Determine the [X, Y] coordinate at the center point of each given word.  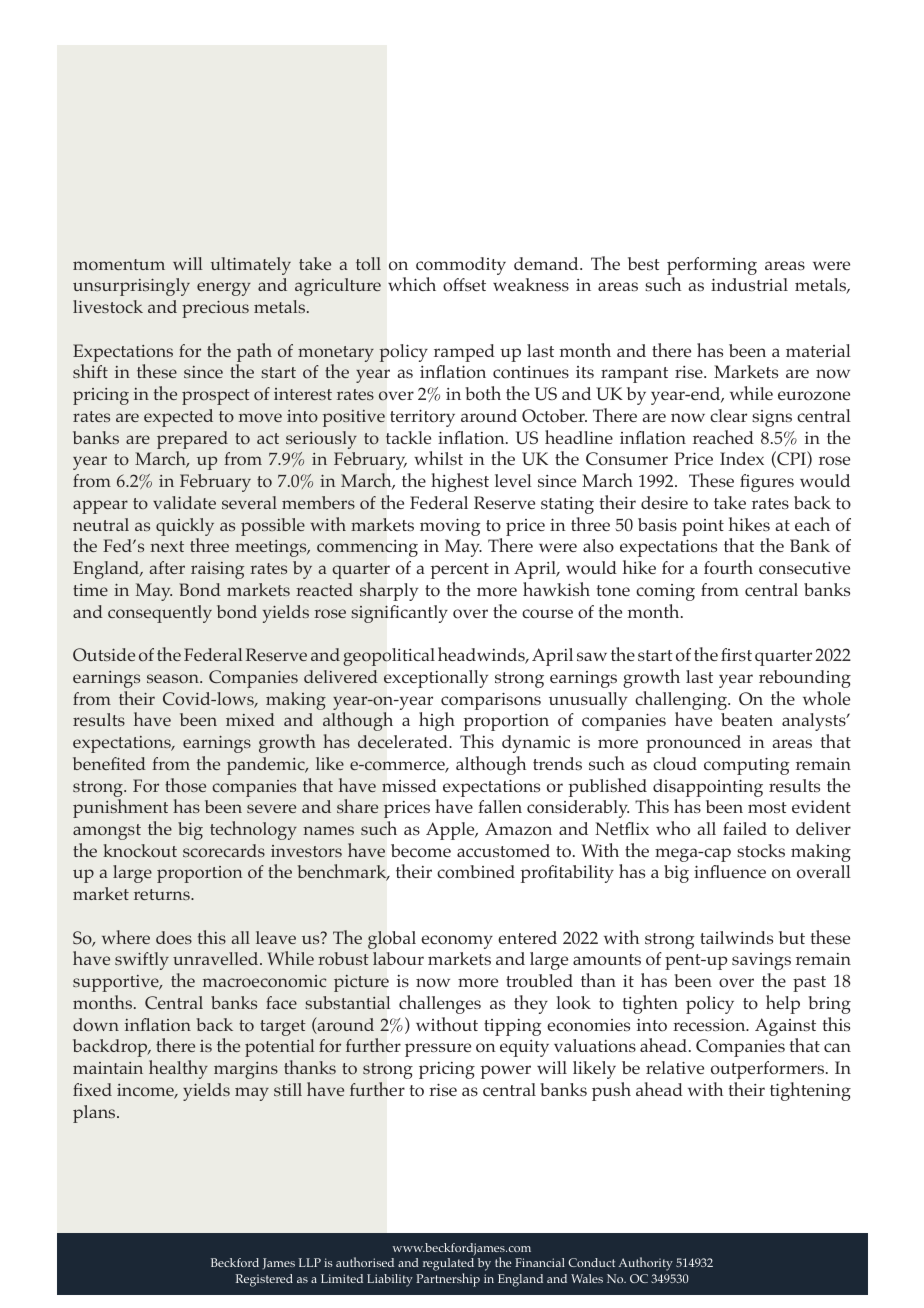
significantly [399, 614]
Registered [264, 1280]
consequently [160, 614]
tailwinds [736, 937]
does [174, 937]
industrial [749, 284]
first [736, 654]
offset [464, 285]
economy [457, 942]
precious [215, 309]
